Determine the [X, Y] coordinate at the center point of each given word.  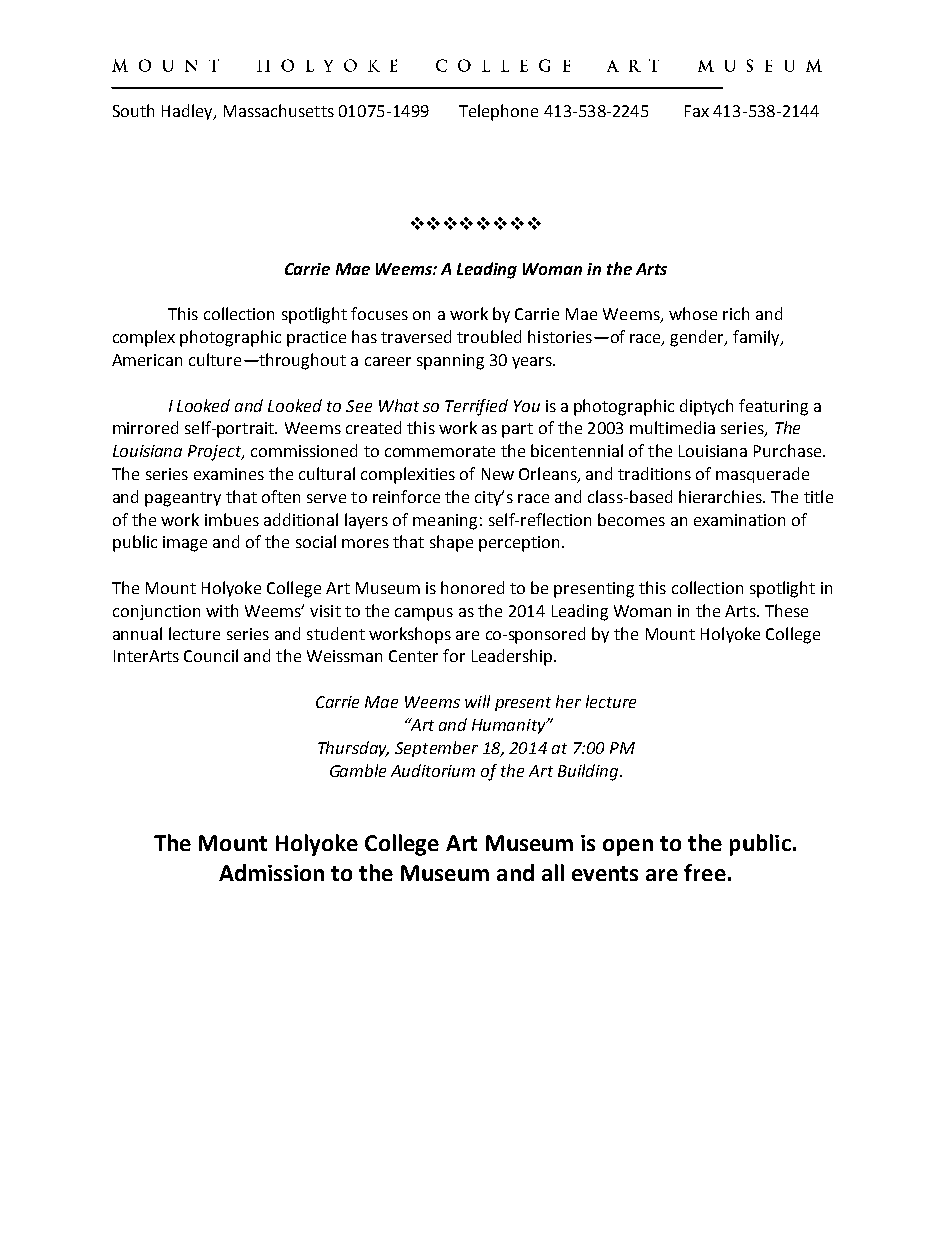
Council [211, 655]
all [553, 872]
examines [229, 474]
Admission [271, 872]
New [498, 474]
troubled [489, 336]
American [147, 360]
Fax [697, 111]
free [705, 872]
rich [736, 313]
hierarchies [721, 496]
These [786, 610]
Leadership [512, 657]
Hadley [188, 112]
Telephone [498, 112]
